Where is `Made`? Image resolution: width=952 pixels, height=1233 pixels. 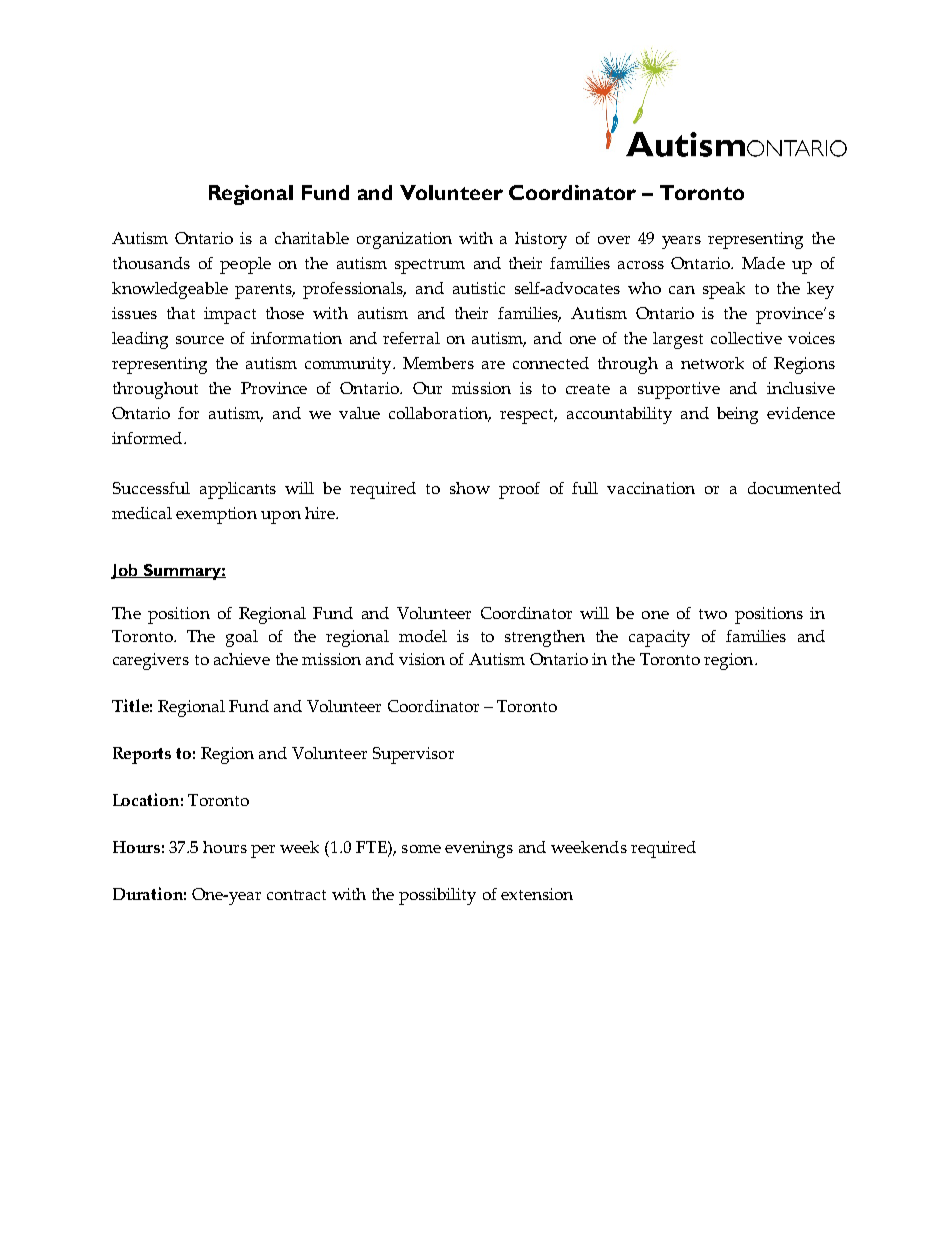 Made is located at coordinates (763, 263).
